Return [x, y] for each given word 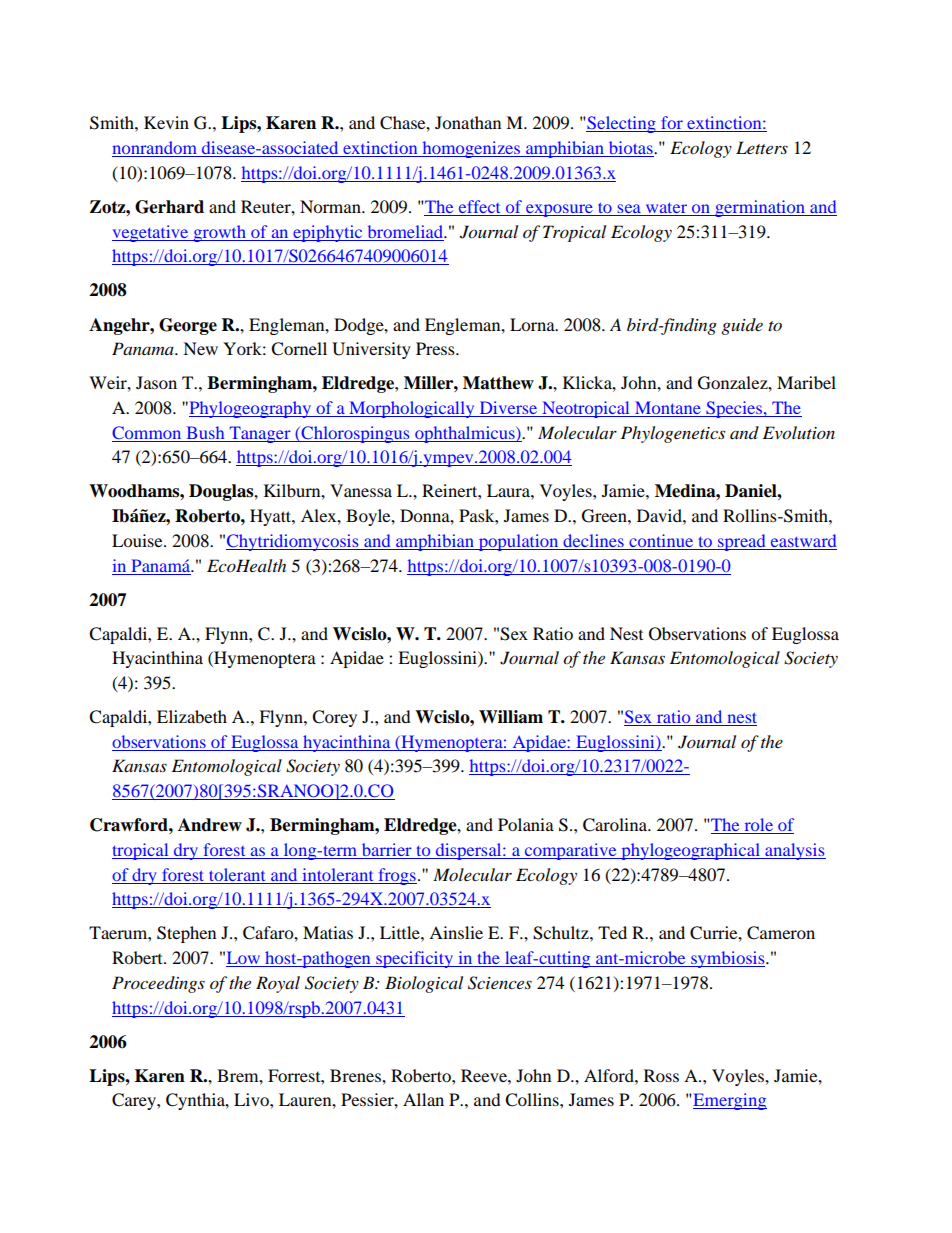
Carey [135, 1101]
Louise [138, 540]
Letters [762, 147]
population [518, 542]
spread [742, 542]
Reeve [485, 1075]
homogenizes [471, 149]
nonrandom [155, 149]
